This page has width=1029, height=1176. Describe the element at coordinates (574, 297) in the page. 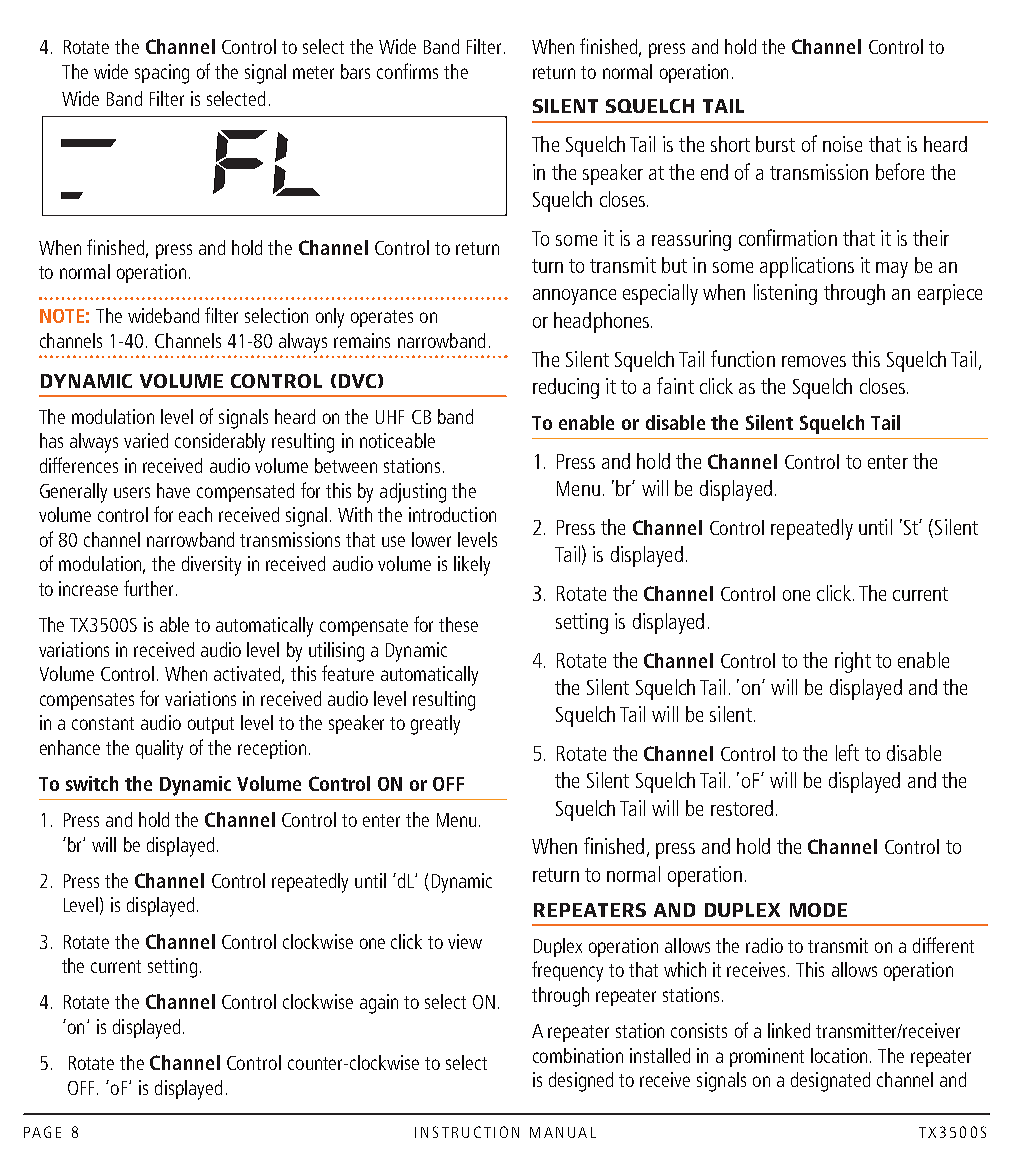

I see `annoyance` at that location.
